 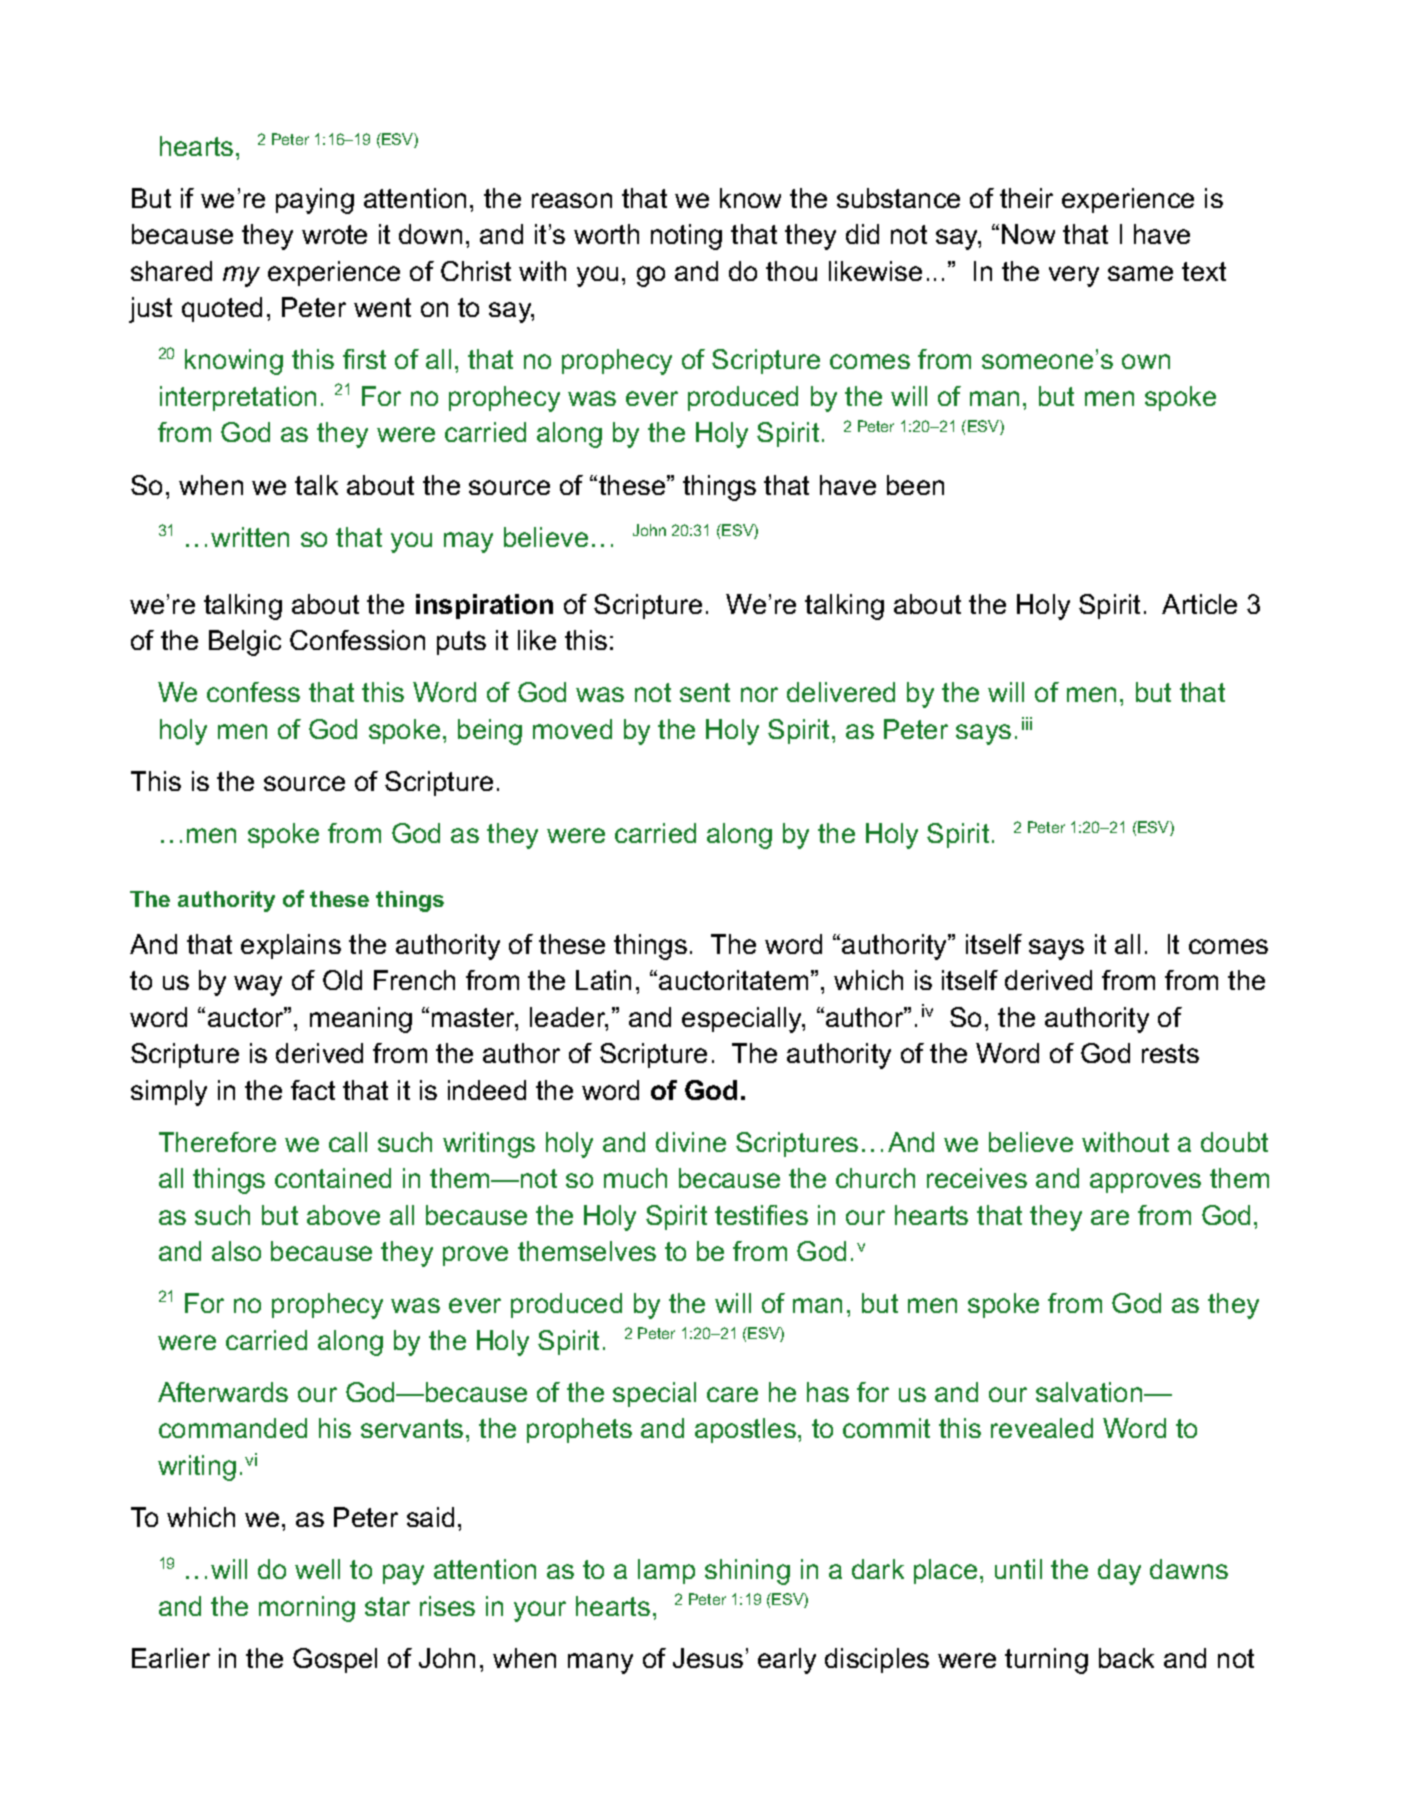 What do you see at coordinates (307, 1609) in the document?
I see `morning` at bounding box center [307, 1609].
